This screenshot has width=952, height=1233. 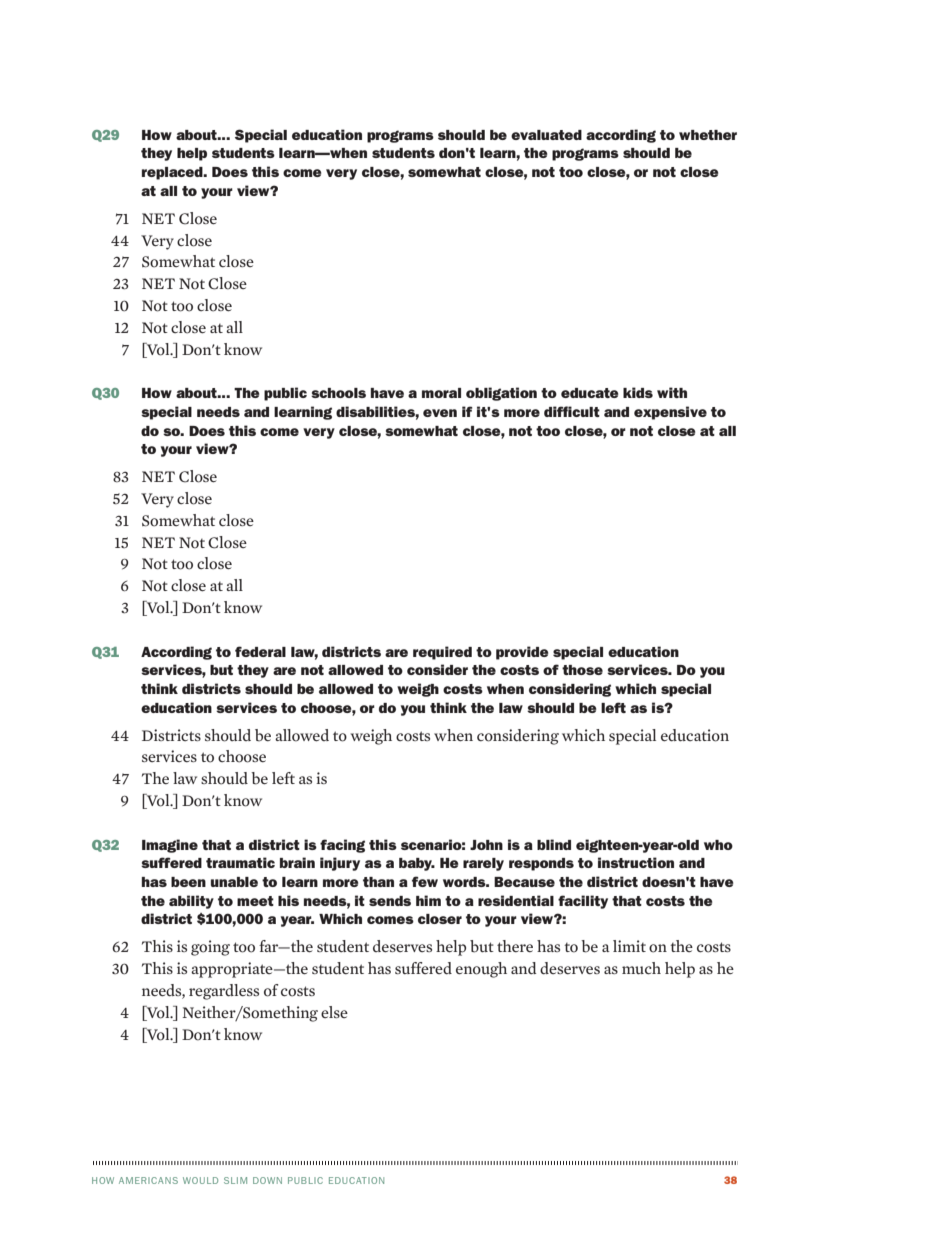 I want to click on DOWN, so click(x=267, y=1180).
